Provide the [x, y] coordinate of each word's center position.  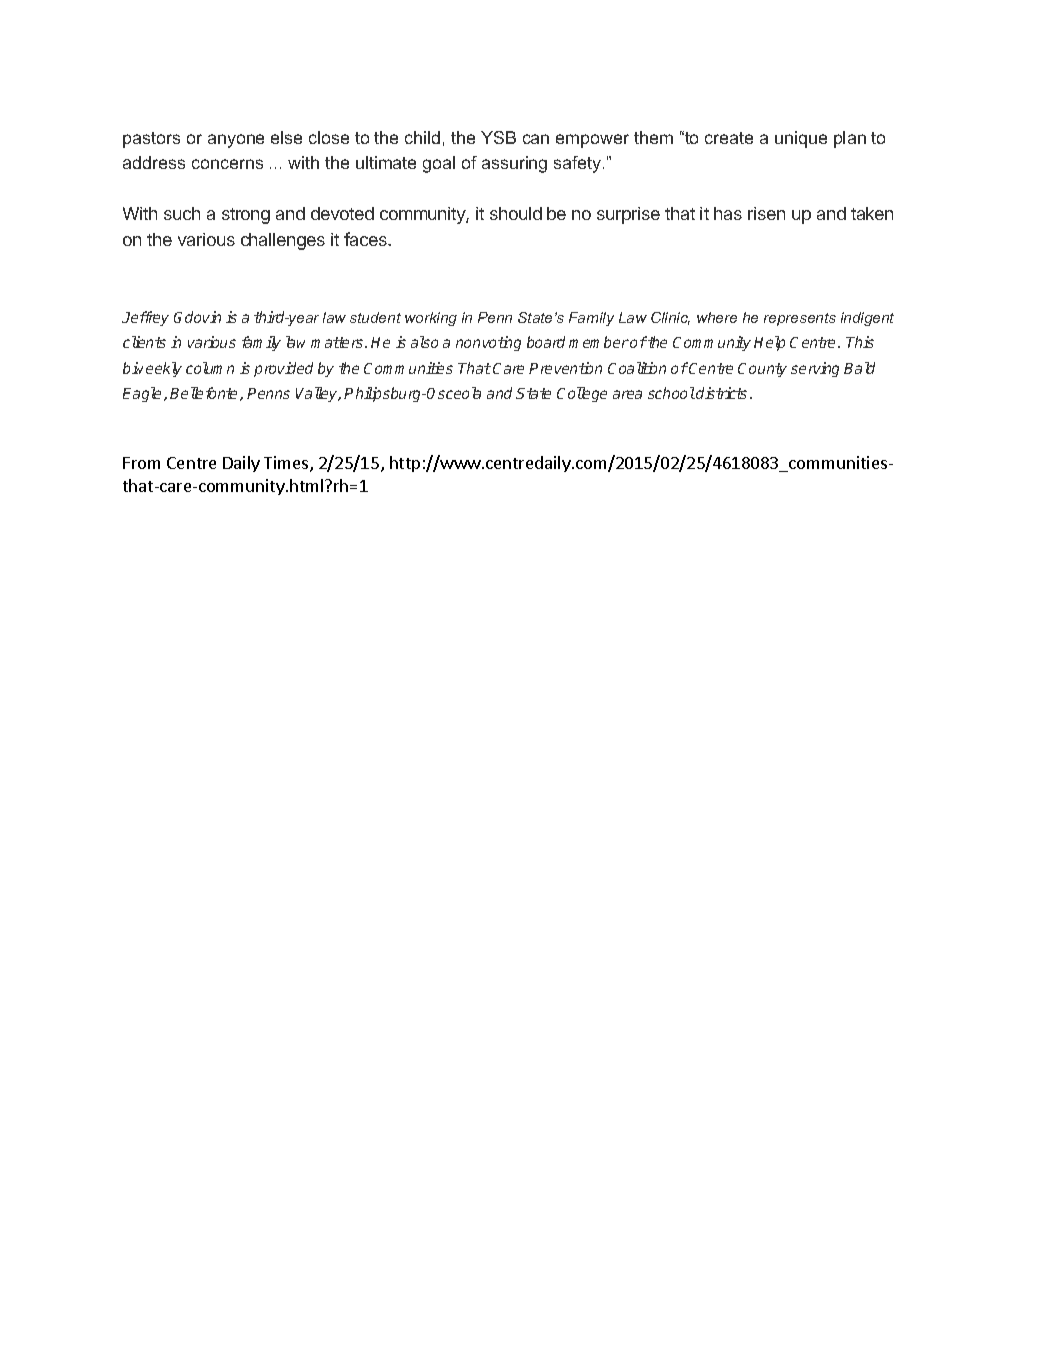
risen [766, 213]
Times [287, 464]
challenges [283, 241]
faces [366, 239]
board [546, 342]
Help [769, 343]
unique [801, 139]
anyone [236, 141]
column [210, 368]
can [536, 139]
